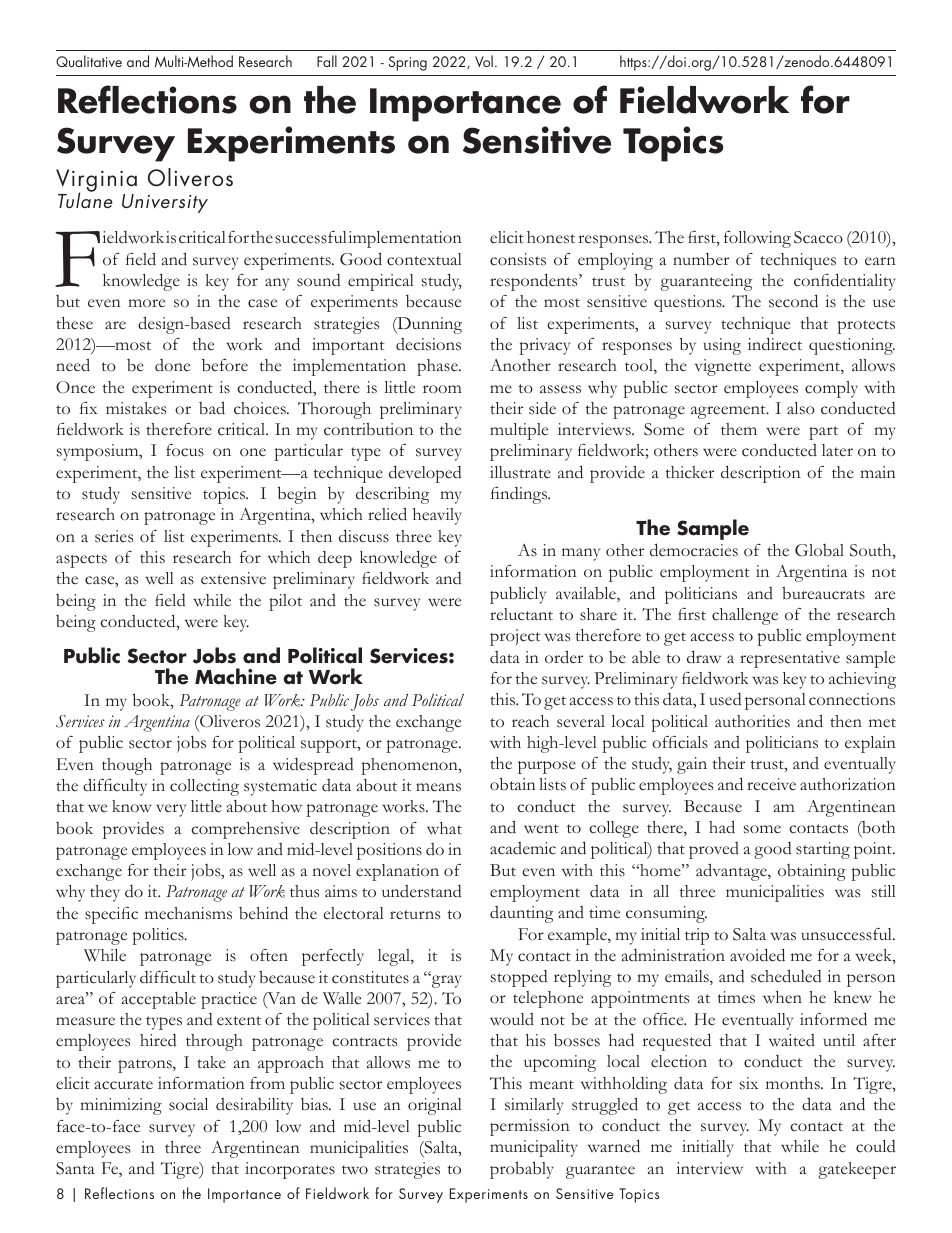  Describe the element at coordinates (521, 614) in the screenshot. I see `reluctant` at that location.
